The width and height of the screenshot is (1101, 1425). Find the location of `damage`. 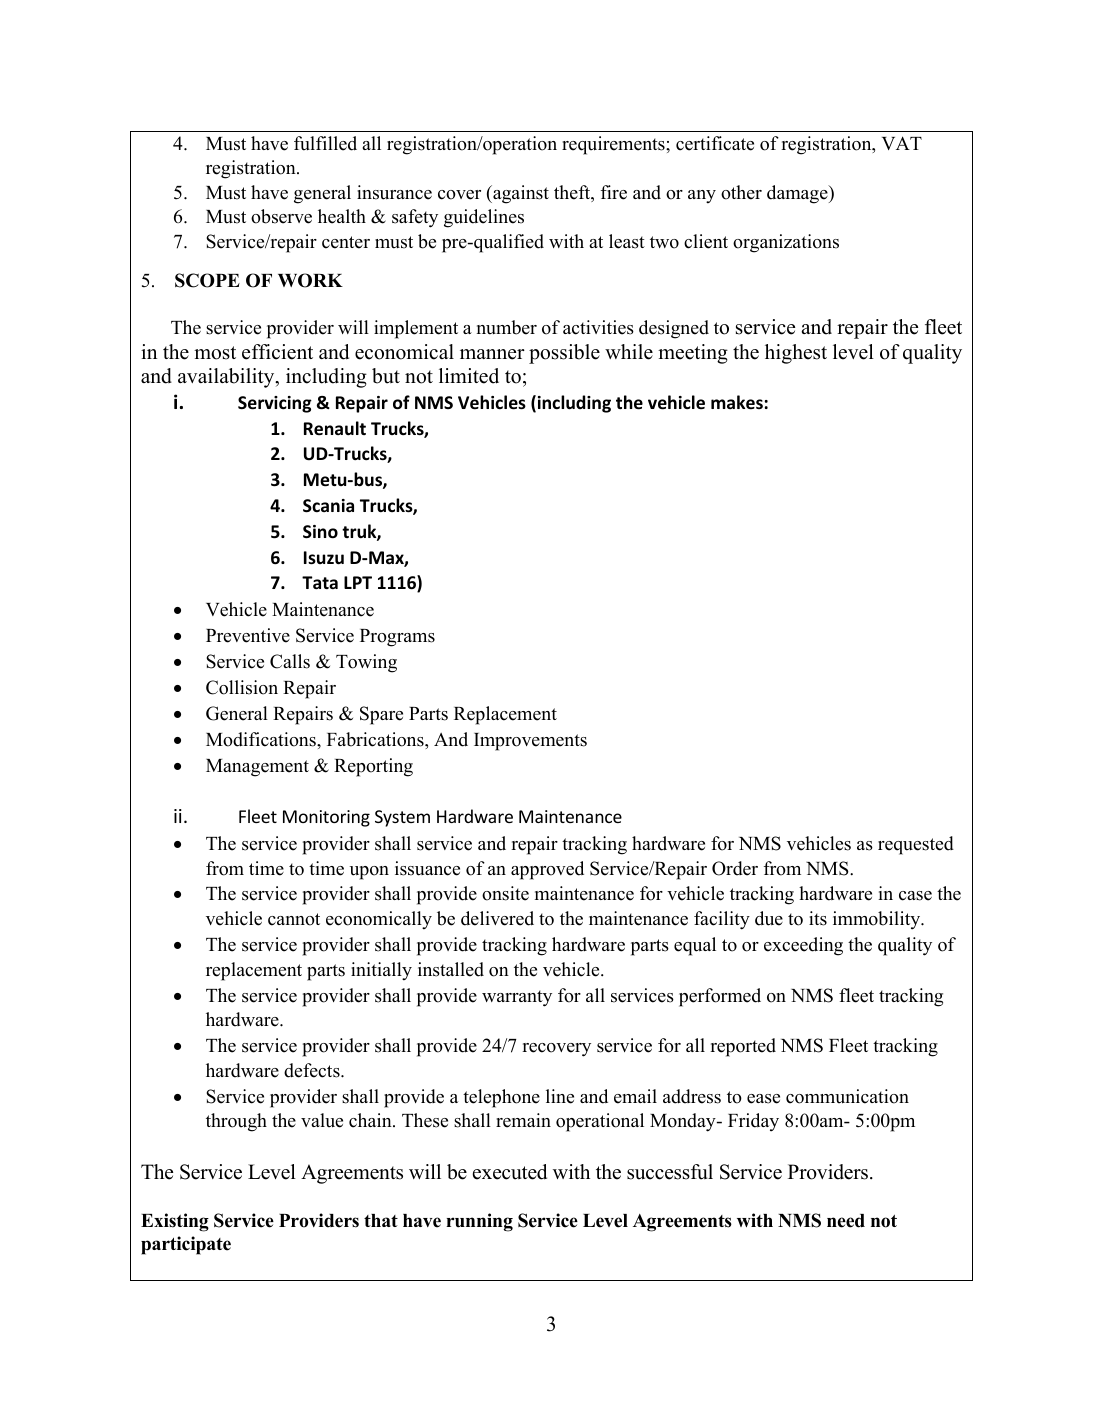

damage is located at coordinates (798, 194).
